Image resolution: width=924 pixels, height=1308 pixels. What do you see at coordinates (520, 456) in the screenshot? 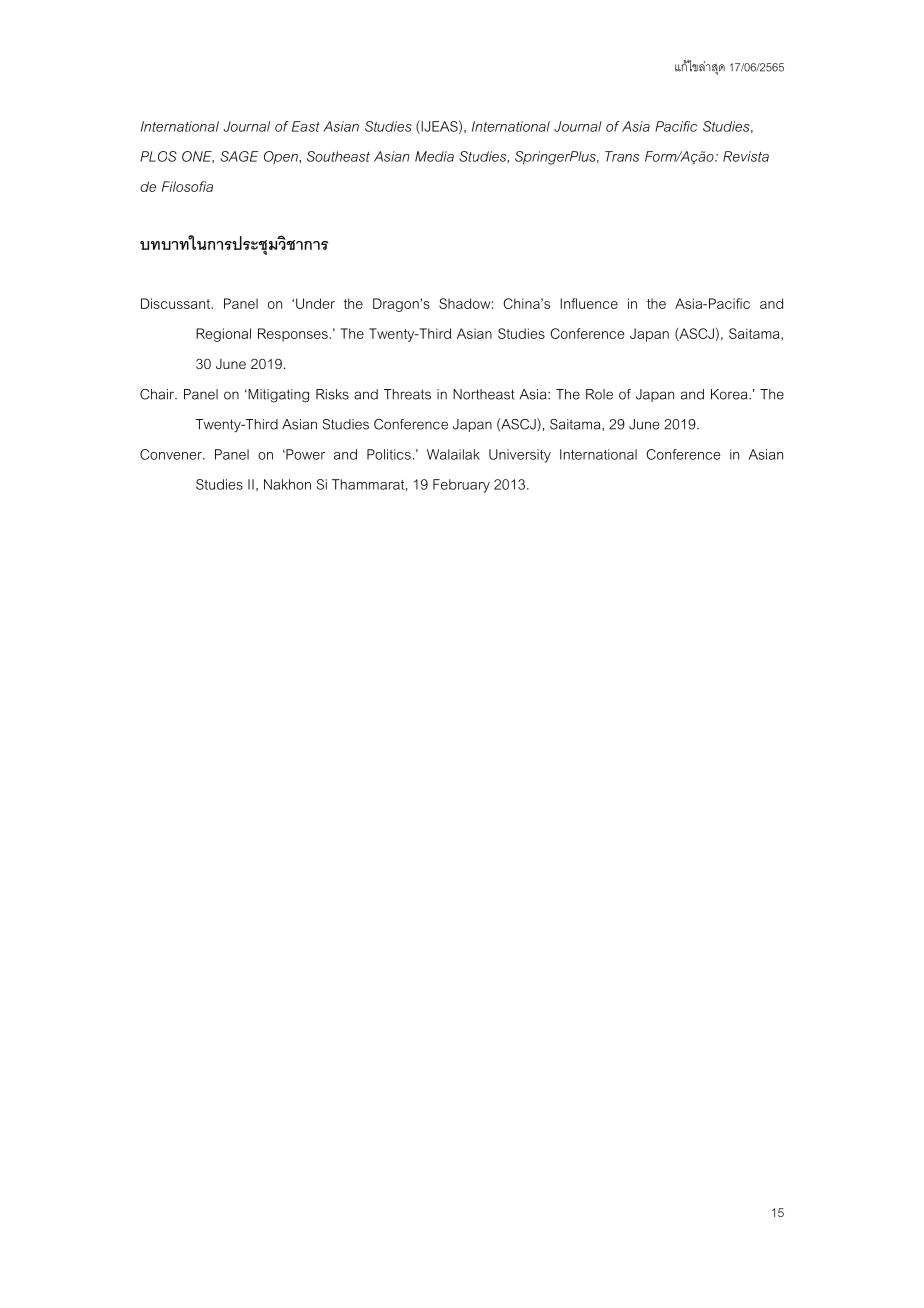
I see `University` at bounding box center [520, 456].
